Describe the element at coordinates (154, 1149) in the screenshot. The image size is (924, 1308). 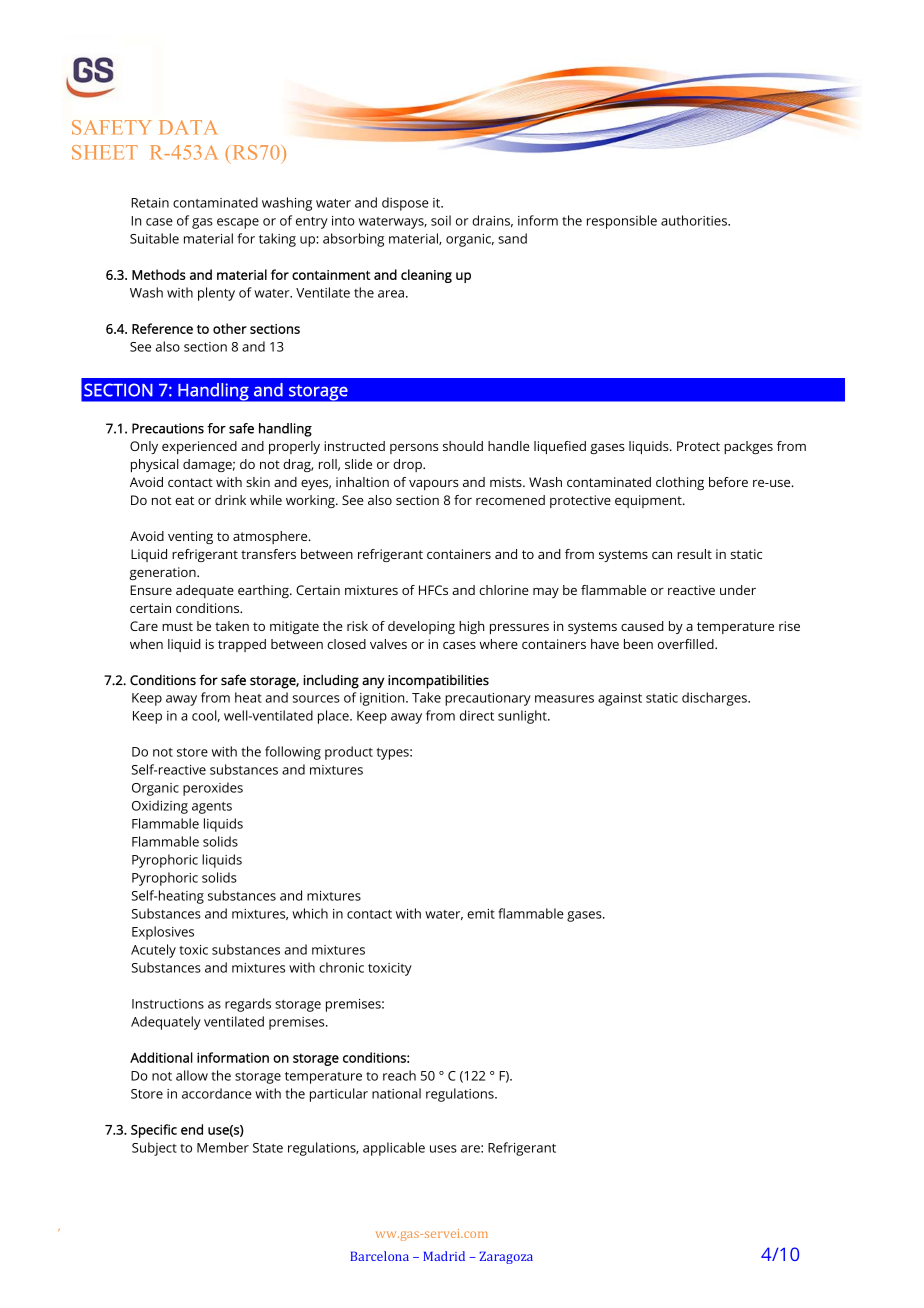
I see `Subject` at that location.
